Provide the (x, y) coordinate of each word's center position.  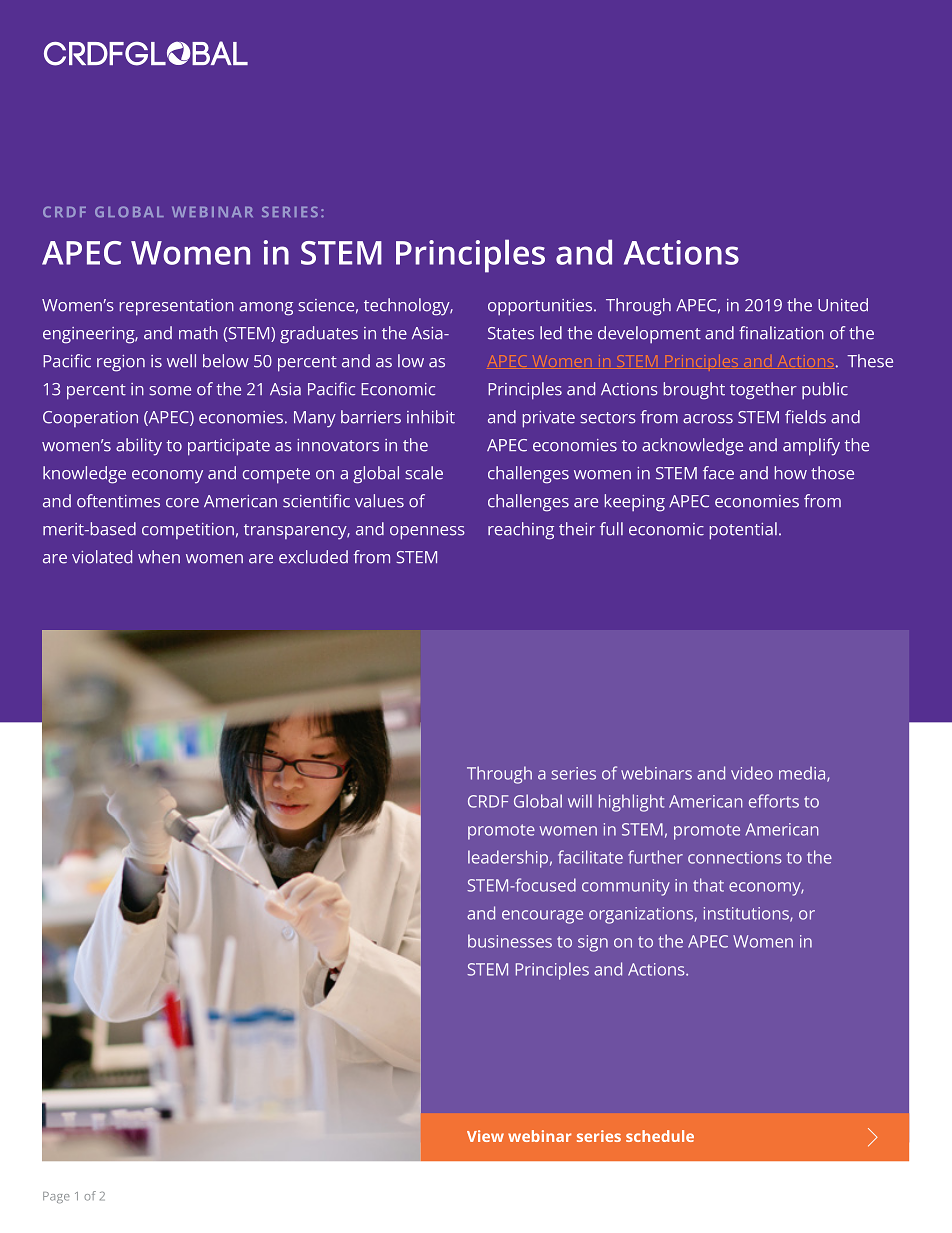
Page (56, 1197)
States (511, 333)
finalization (781, 333)
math (198, 333)
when (159, 557)
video (752, 773)
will (580, 801)
